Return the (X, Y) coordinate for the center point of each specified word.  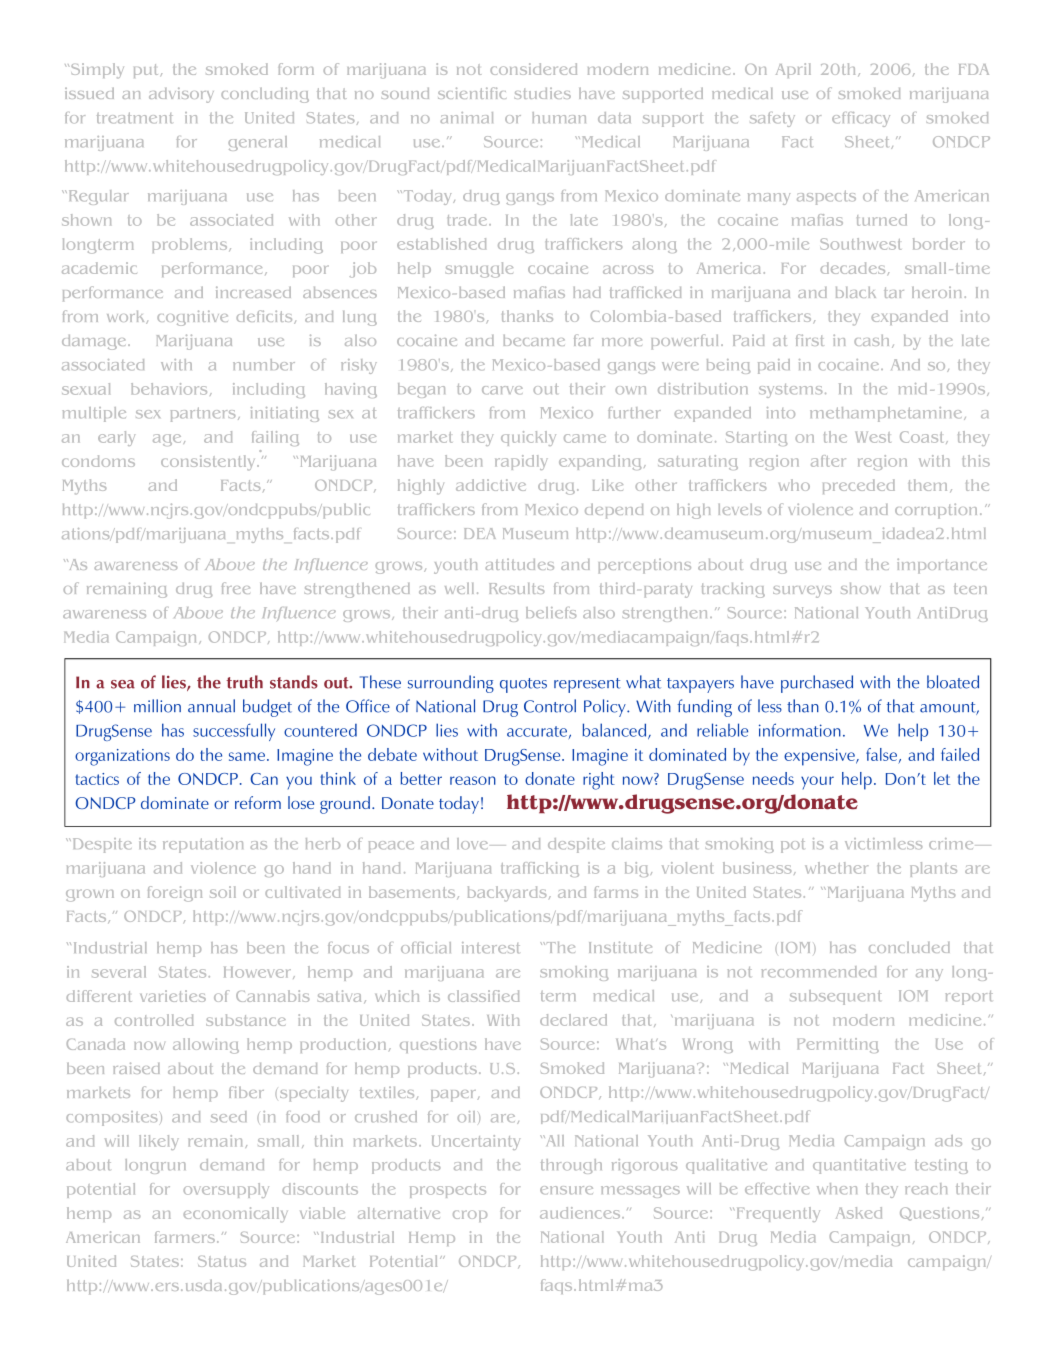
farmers (186, 1237)
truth (244, 682)
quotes (523, 685)
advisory (181, 95)
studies (543, 93)
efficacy (861, 119)
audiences (581, 1213)
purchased (817, 684)
